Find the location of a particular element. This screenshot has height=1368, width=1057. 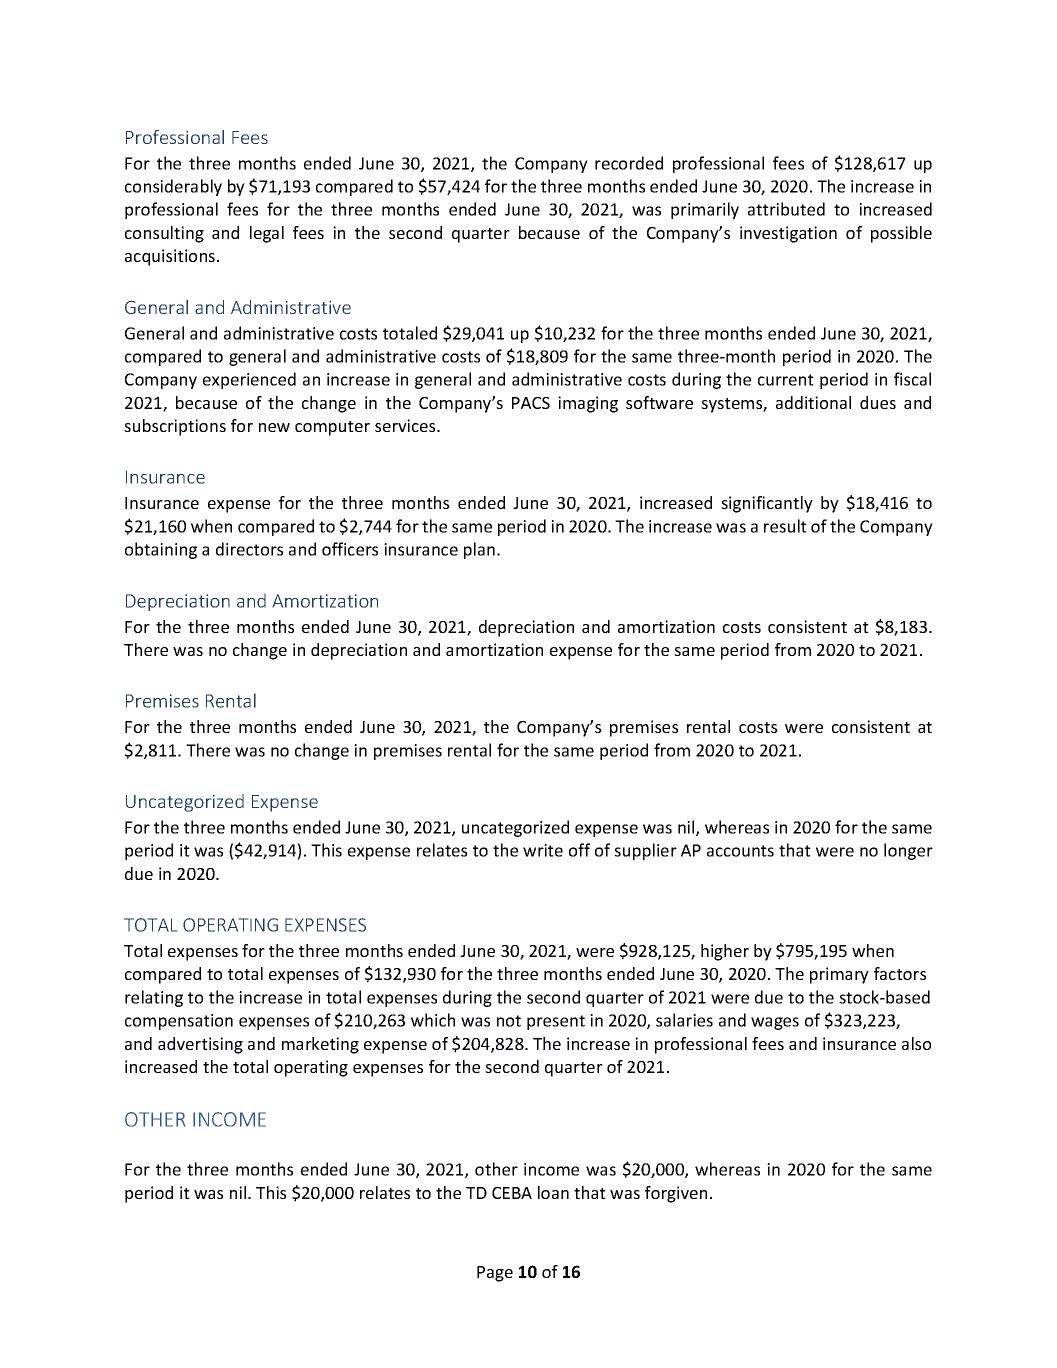

attributed is located at coordinates (786, 209).
